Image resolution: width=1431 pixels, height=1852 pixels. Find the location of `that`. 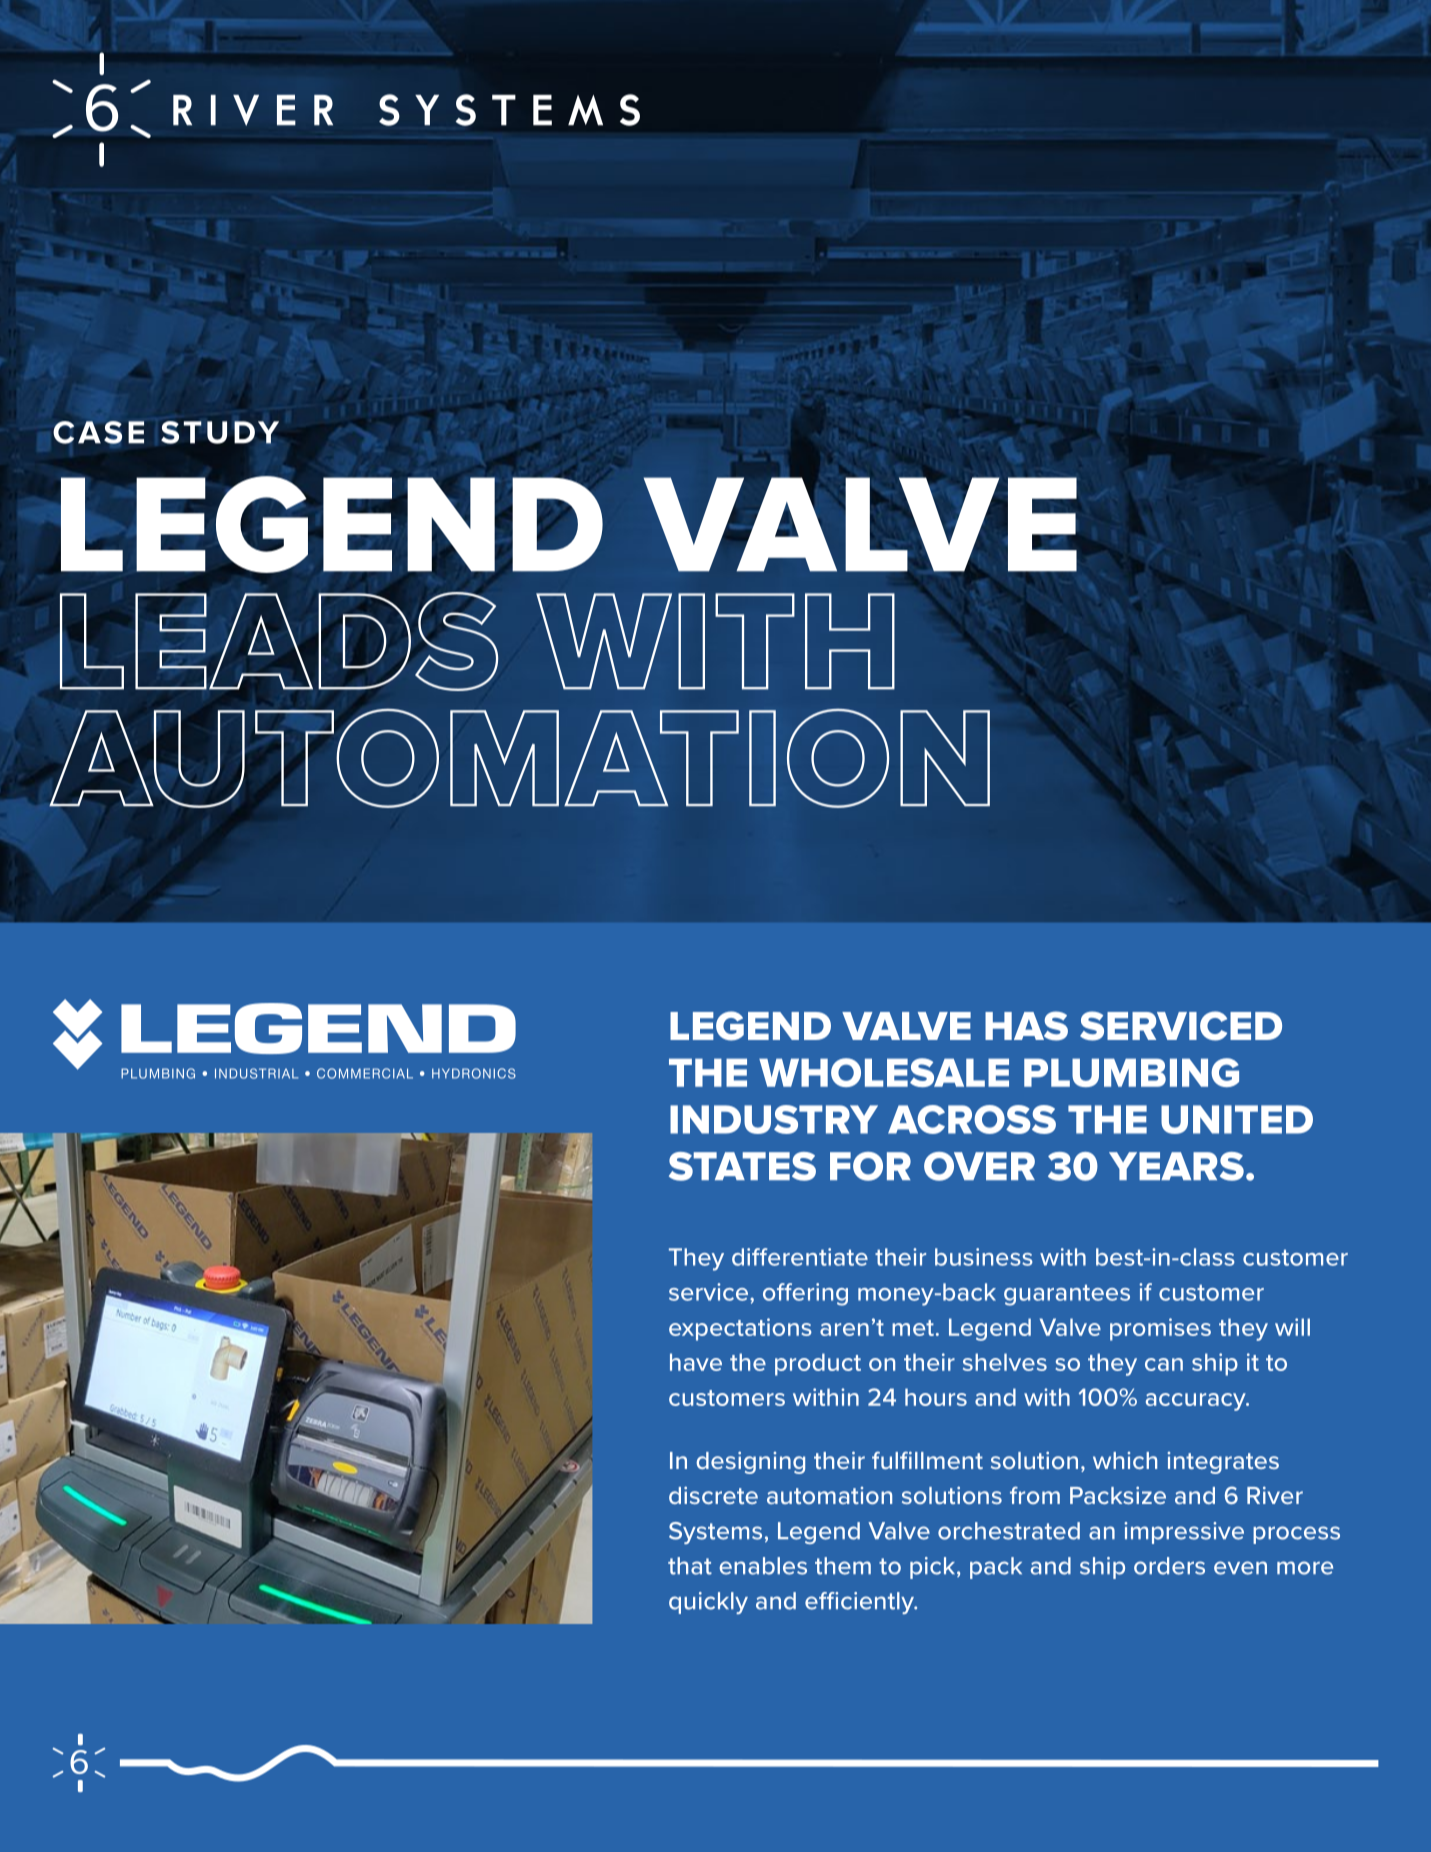

that is located at coordinates (690, 1566).
